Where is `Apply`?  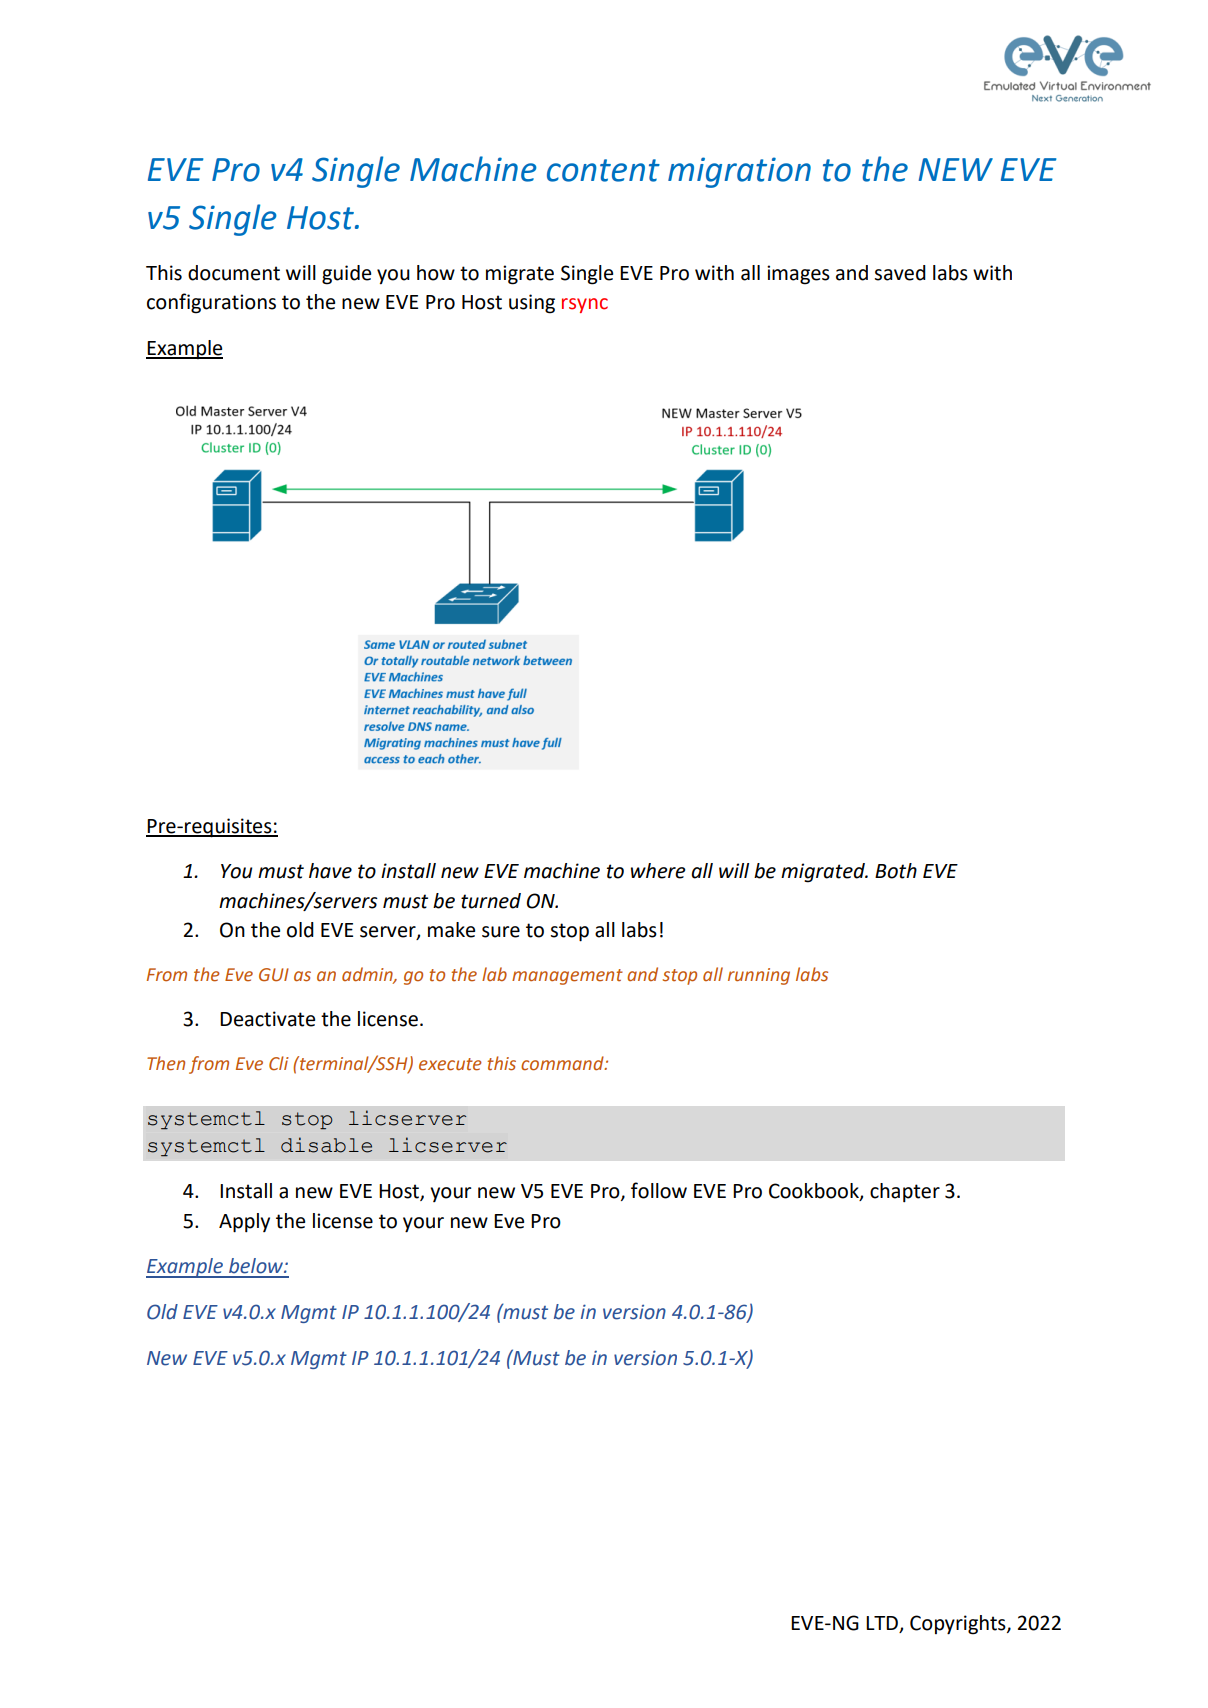 Apply is located at coordinates (244, 1223).
